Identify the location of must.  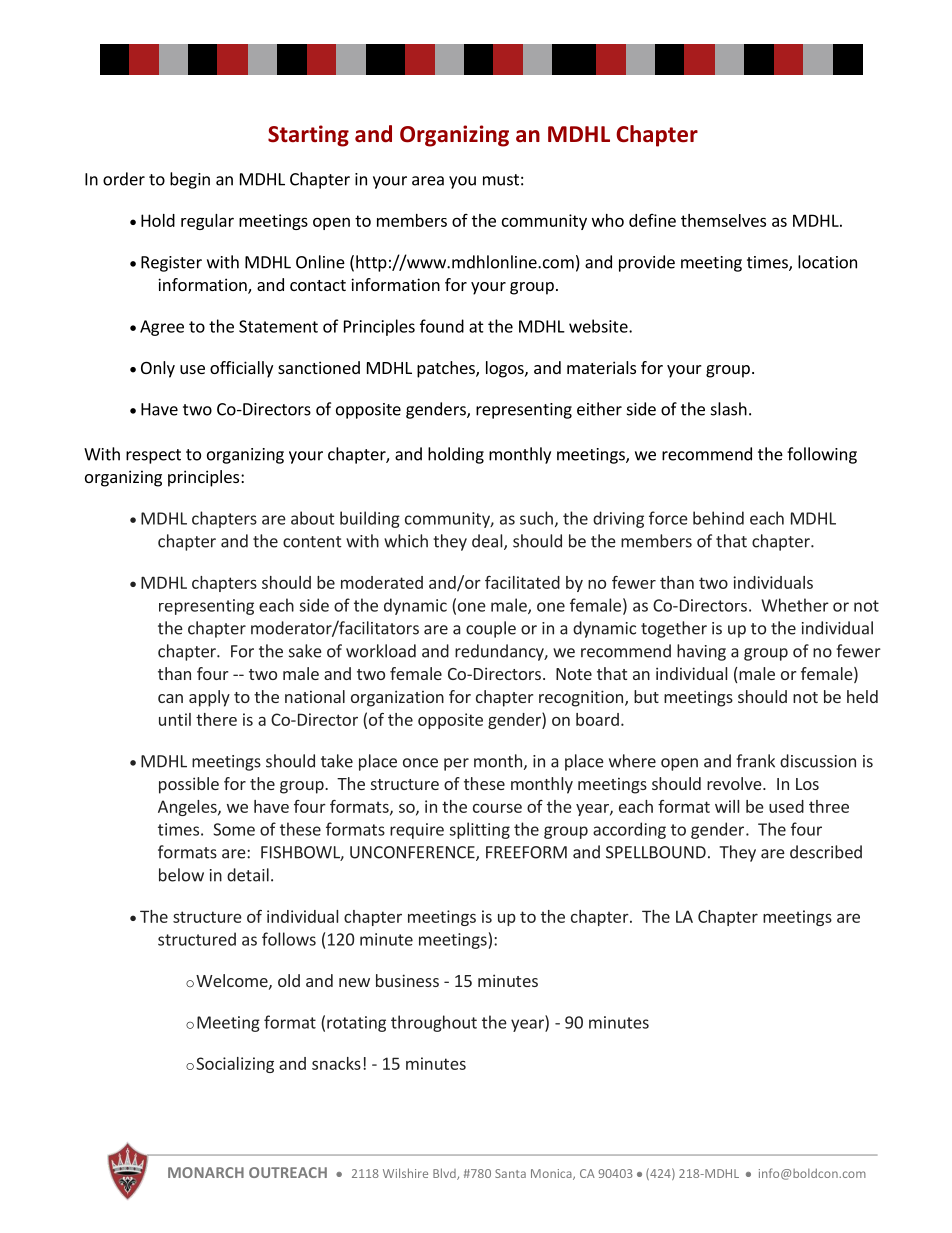
(501, 180).
